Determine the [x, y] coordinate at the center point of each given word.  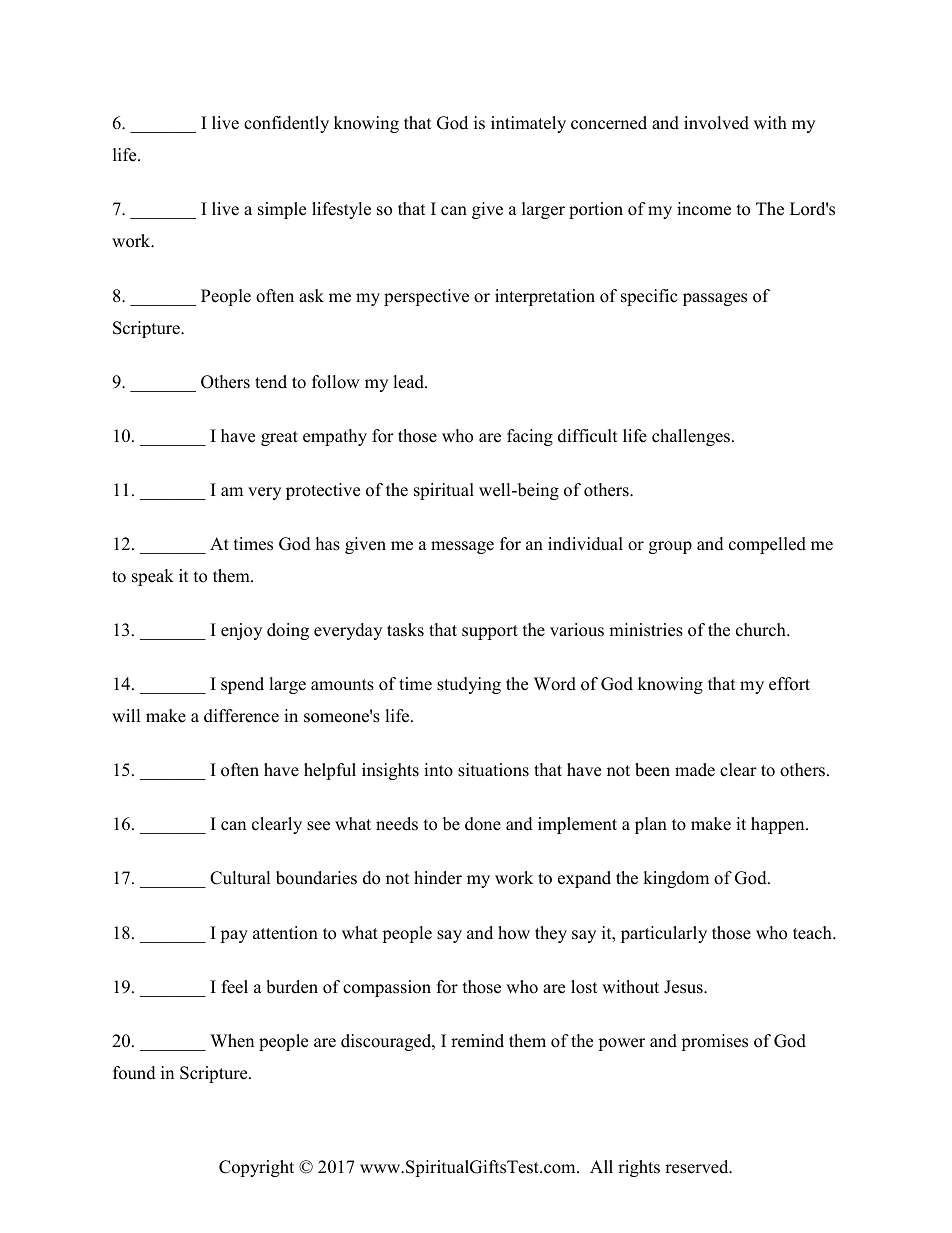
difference [241, 716]
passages [715, 299]
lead [409, 382]
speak [153, 577]
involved [716, 123]
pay [234, 936]
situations [493, 770]
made [695, 770]
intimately [528, 124]
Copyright [256, 1168]
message [462, 547]
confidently [286, 124]
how [514, 933]
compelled [767, 545]
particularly [664, 934]
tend [271, 382]
